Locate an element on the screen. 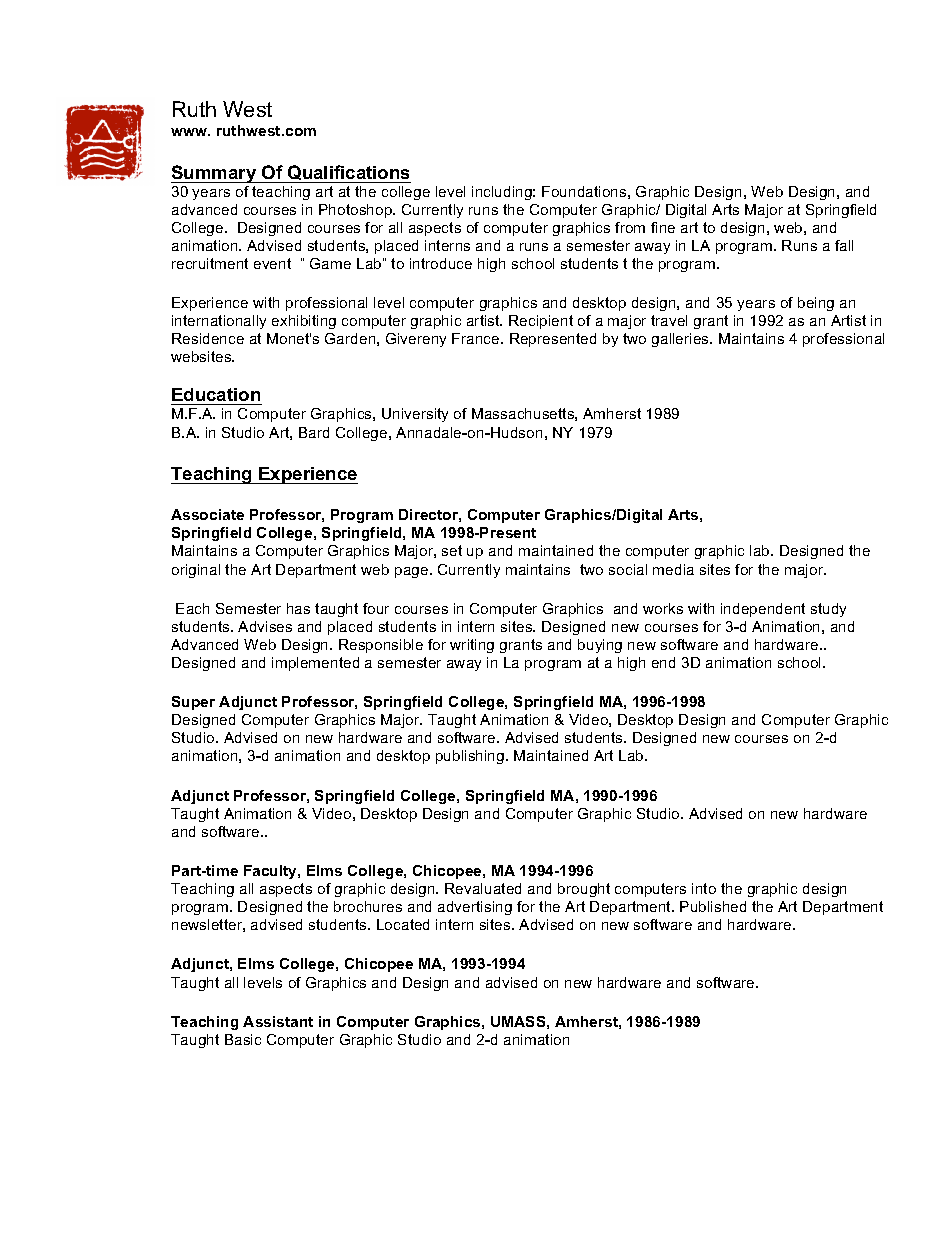 The image size is (952, 1233). independent is located at coordinates (763, 610).
